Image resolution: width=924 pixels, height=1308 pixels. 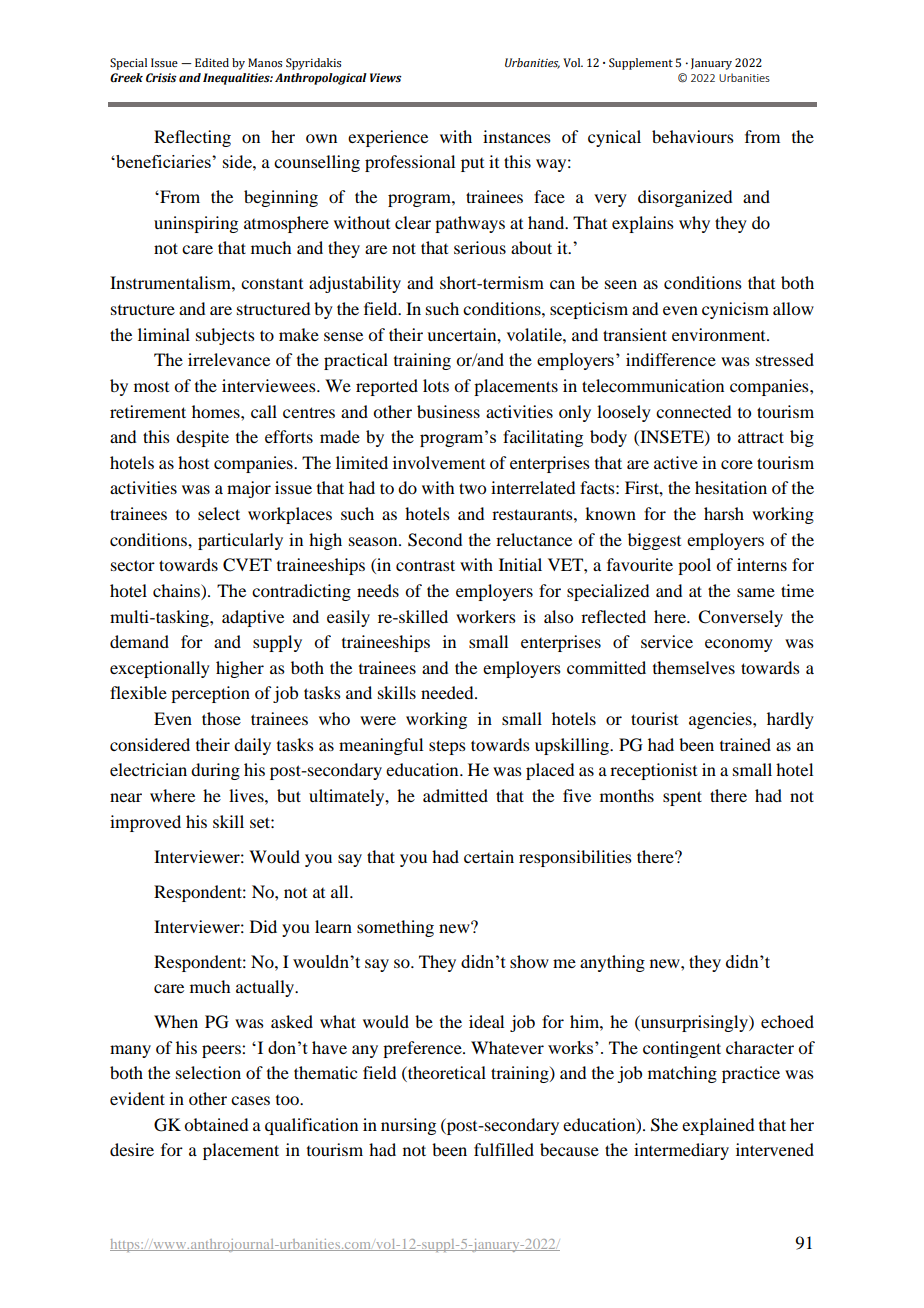 I want to click on obtained, so click(x=216, y=1124).
